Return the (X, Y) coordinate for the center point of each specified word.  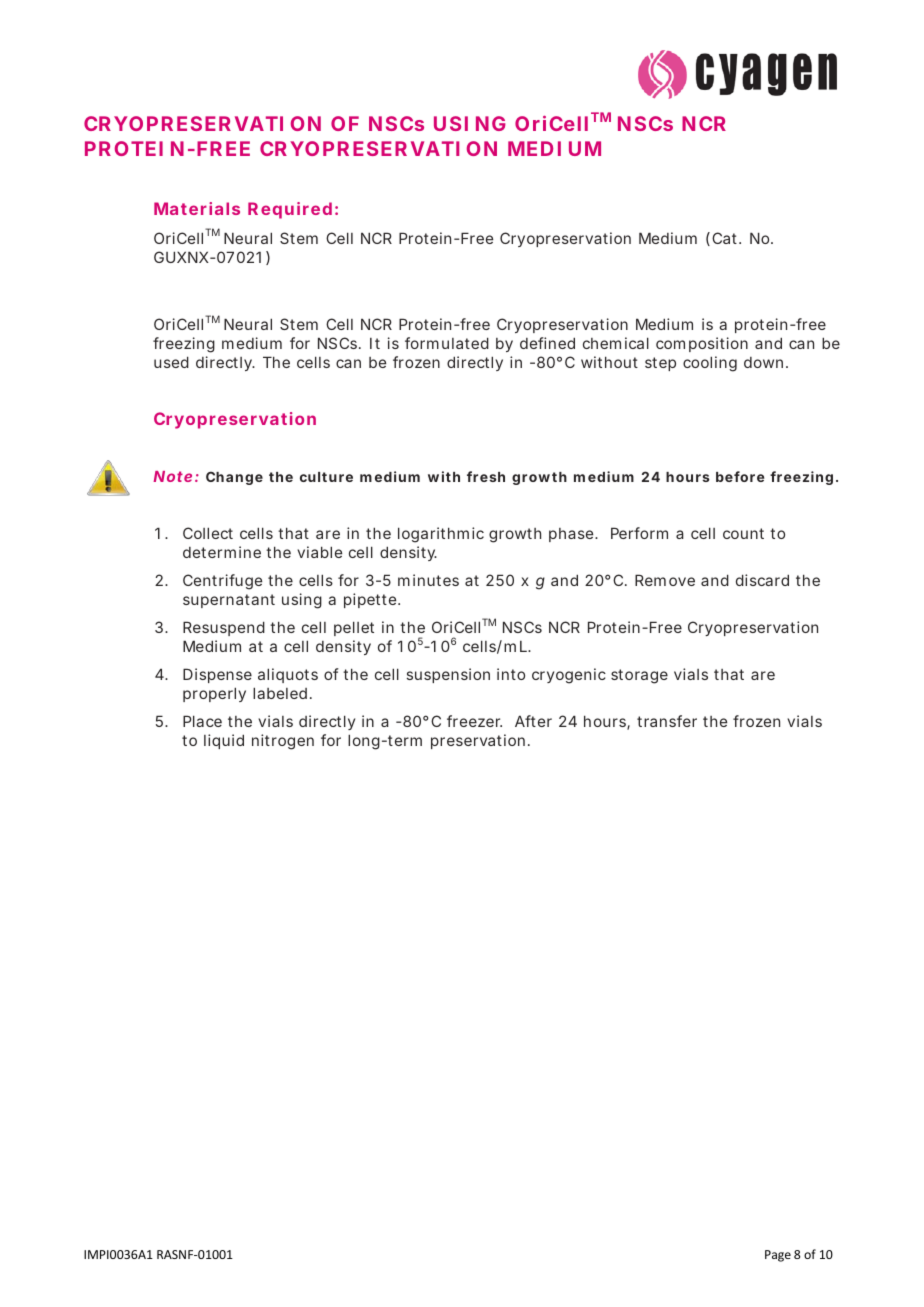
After (533, 721)
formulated (447, 343)
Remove (665, 580)
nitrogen (283, 742)
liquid (224, 741)
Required (290, 210)
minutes (428, 580)
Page (778, 1256)
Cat (726, 238)
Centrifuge (222, 582)
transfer (667, 721)
